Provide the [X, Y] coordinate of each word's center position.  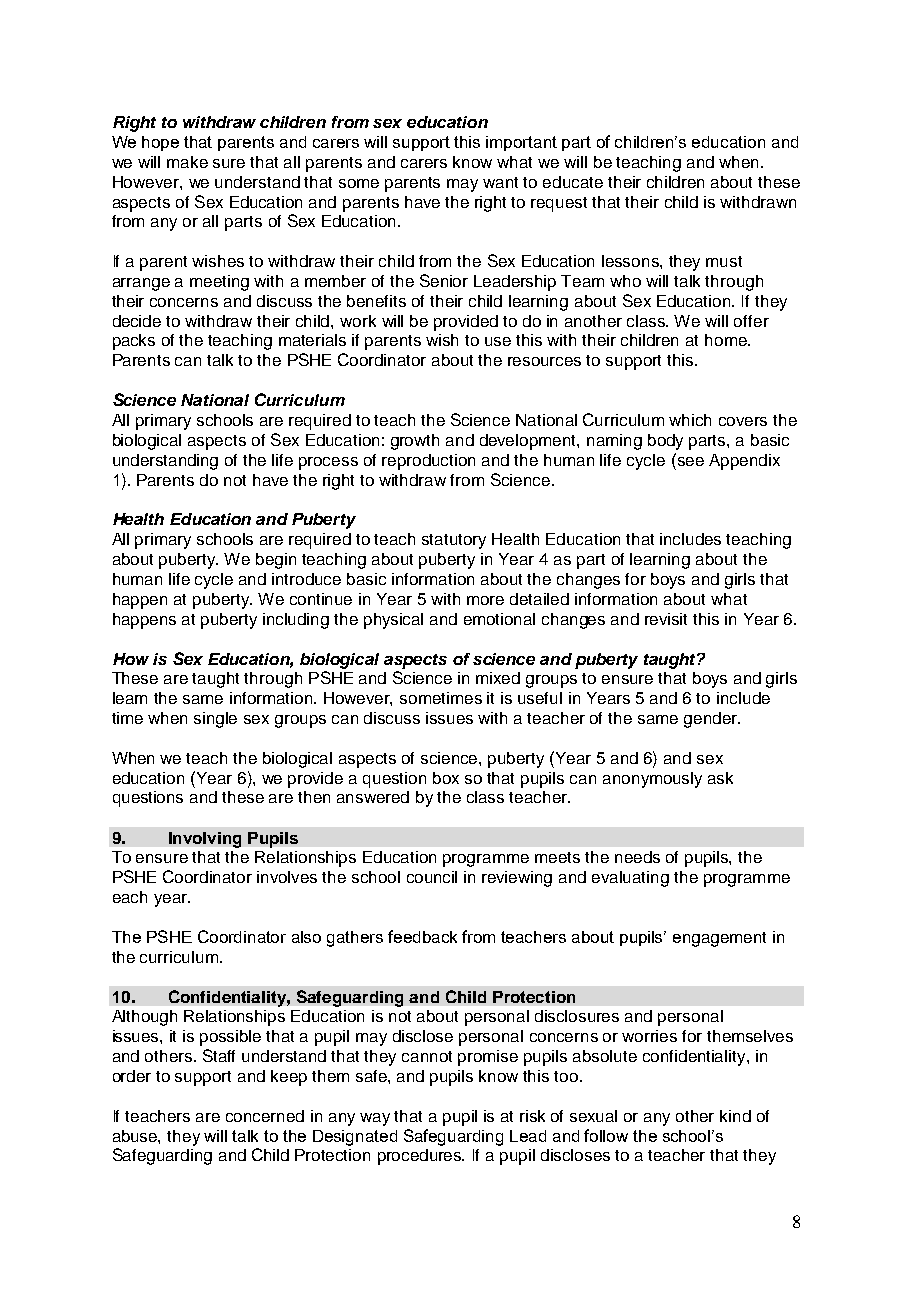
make [187, 162]
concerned [265, 1116]
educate [573, 182]
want [500, 182]
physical [393, 621]
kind [735, 1116]
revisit [666, 619]
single [215, 720]
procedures [421, 1157]
